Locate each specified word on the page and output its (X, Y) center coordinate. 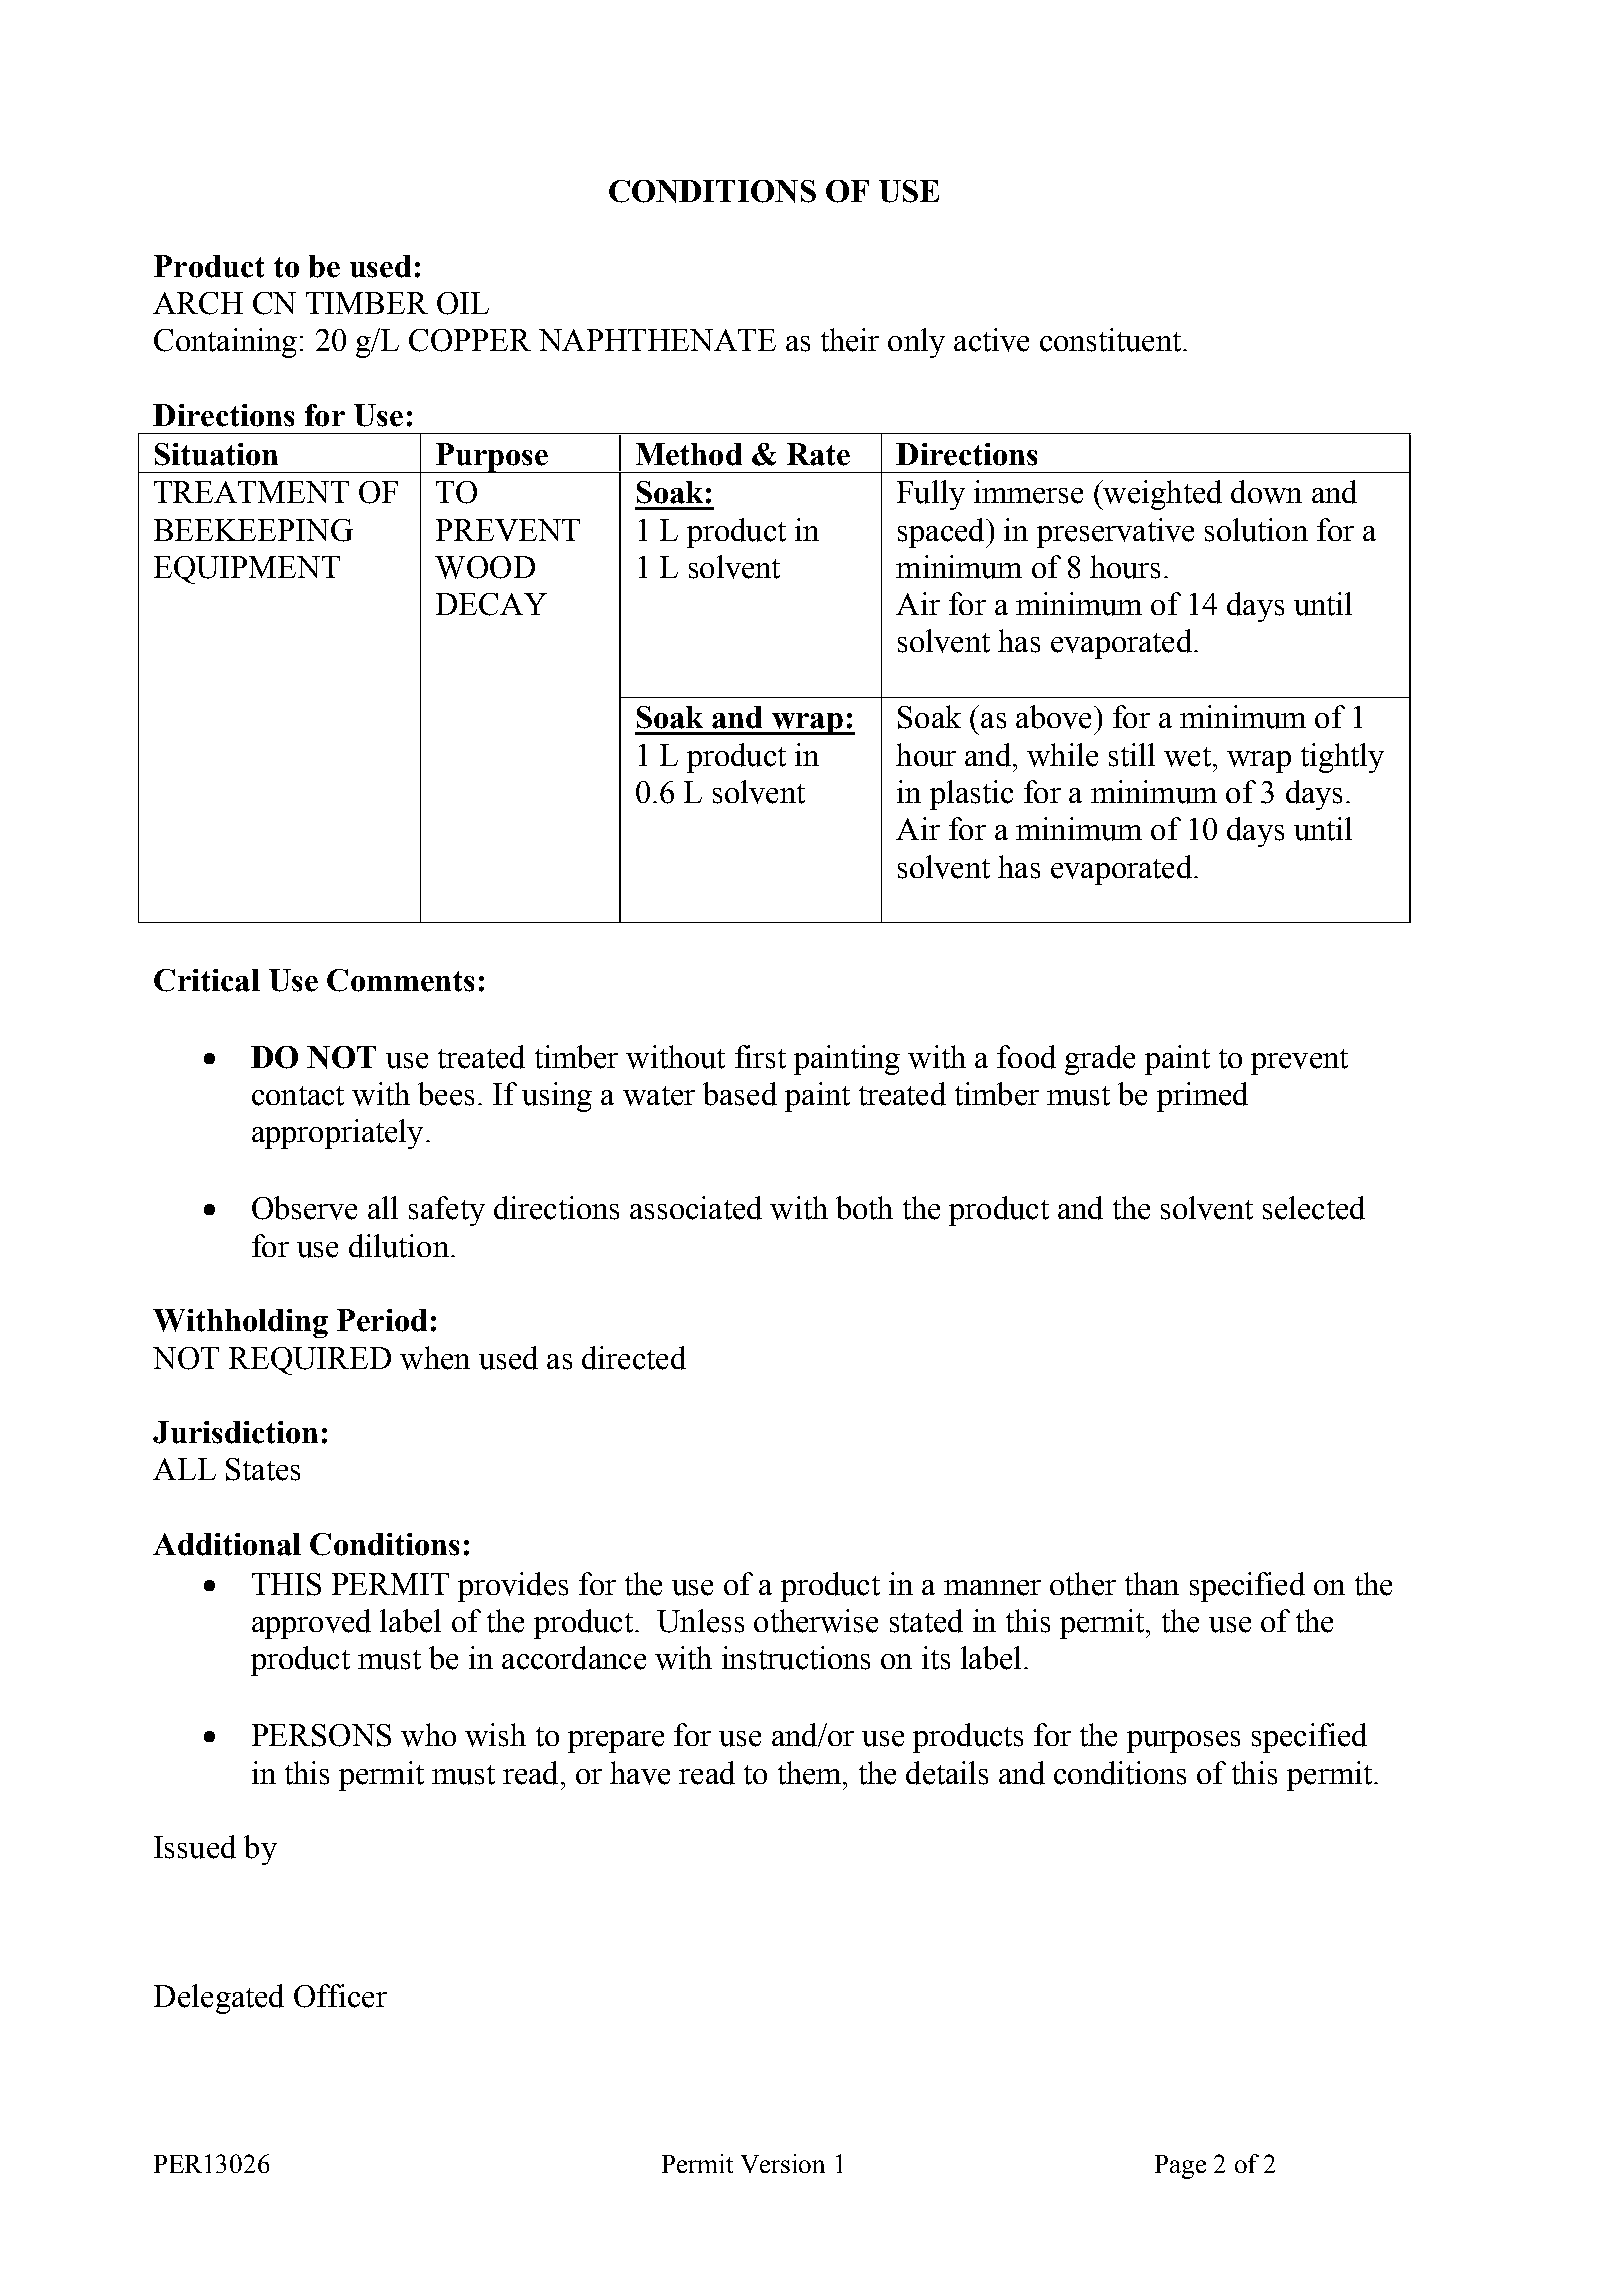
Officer (340, 1996)
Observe (304, 1208)
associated (696, 1208)
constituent (1110, 340)
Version (783, 2163)
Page (1180, 2167)
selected (1314, 1208)
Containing (225, 343)
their (850, 340)
